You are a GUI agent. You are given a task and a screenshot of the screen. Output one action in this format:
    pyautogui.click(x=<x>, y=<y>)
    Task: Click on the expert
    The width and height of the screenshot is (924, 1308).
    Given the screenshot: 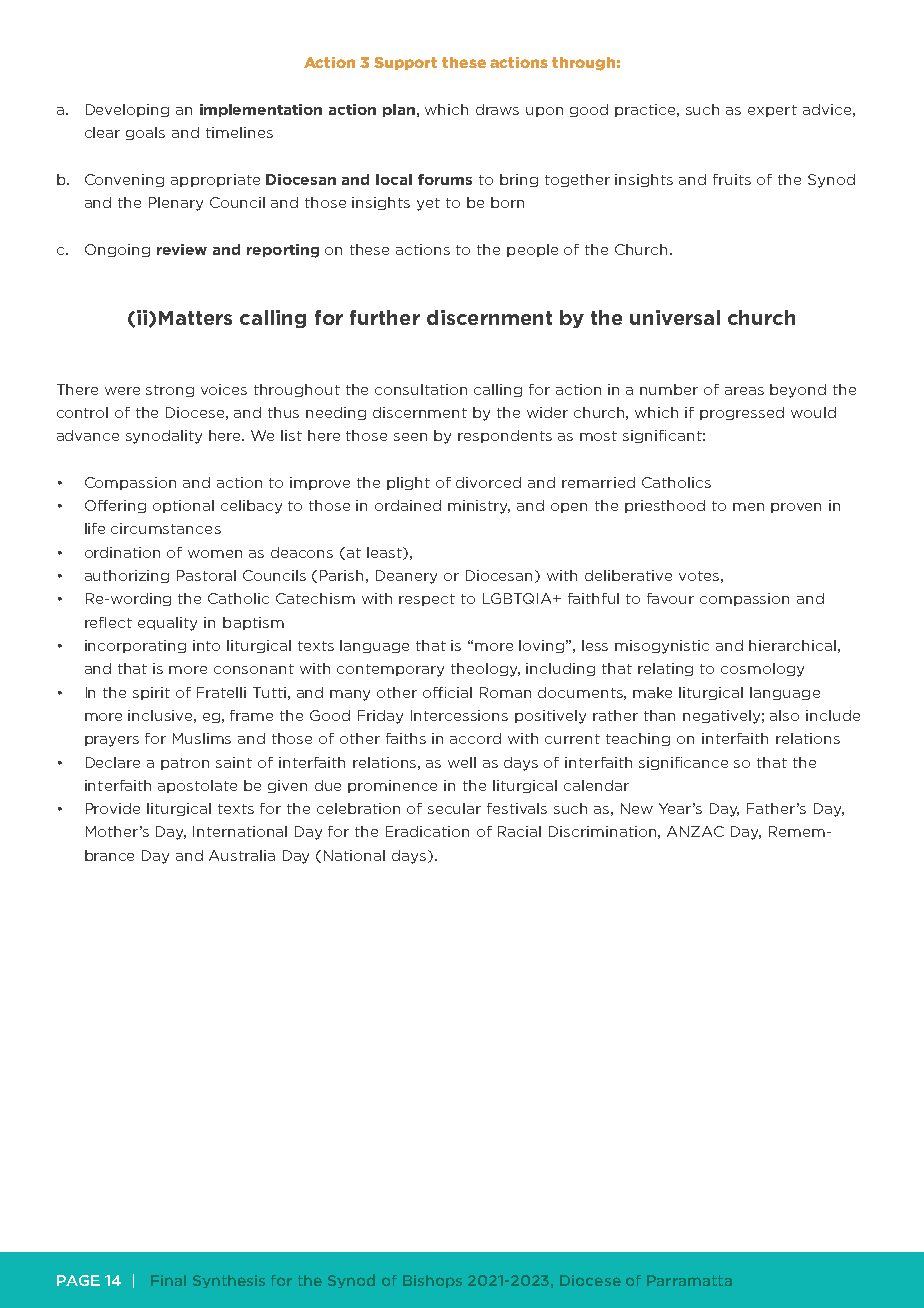 What is the action you would take?
    pyautogui.click(x=772, y=111)
